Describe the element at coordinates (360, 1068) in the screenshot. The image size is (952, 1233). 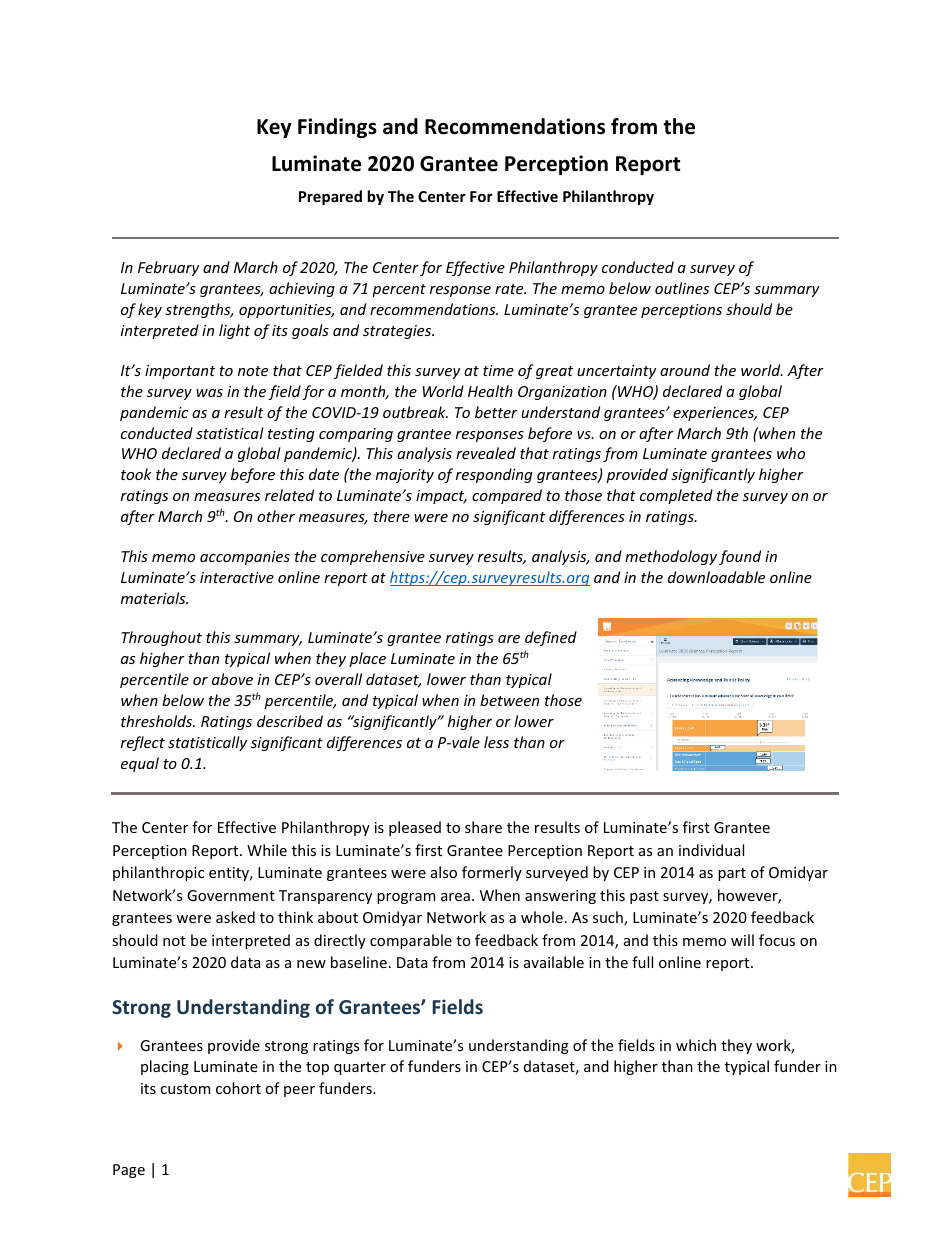
I see `quarter` at that location.
